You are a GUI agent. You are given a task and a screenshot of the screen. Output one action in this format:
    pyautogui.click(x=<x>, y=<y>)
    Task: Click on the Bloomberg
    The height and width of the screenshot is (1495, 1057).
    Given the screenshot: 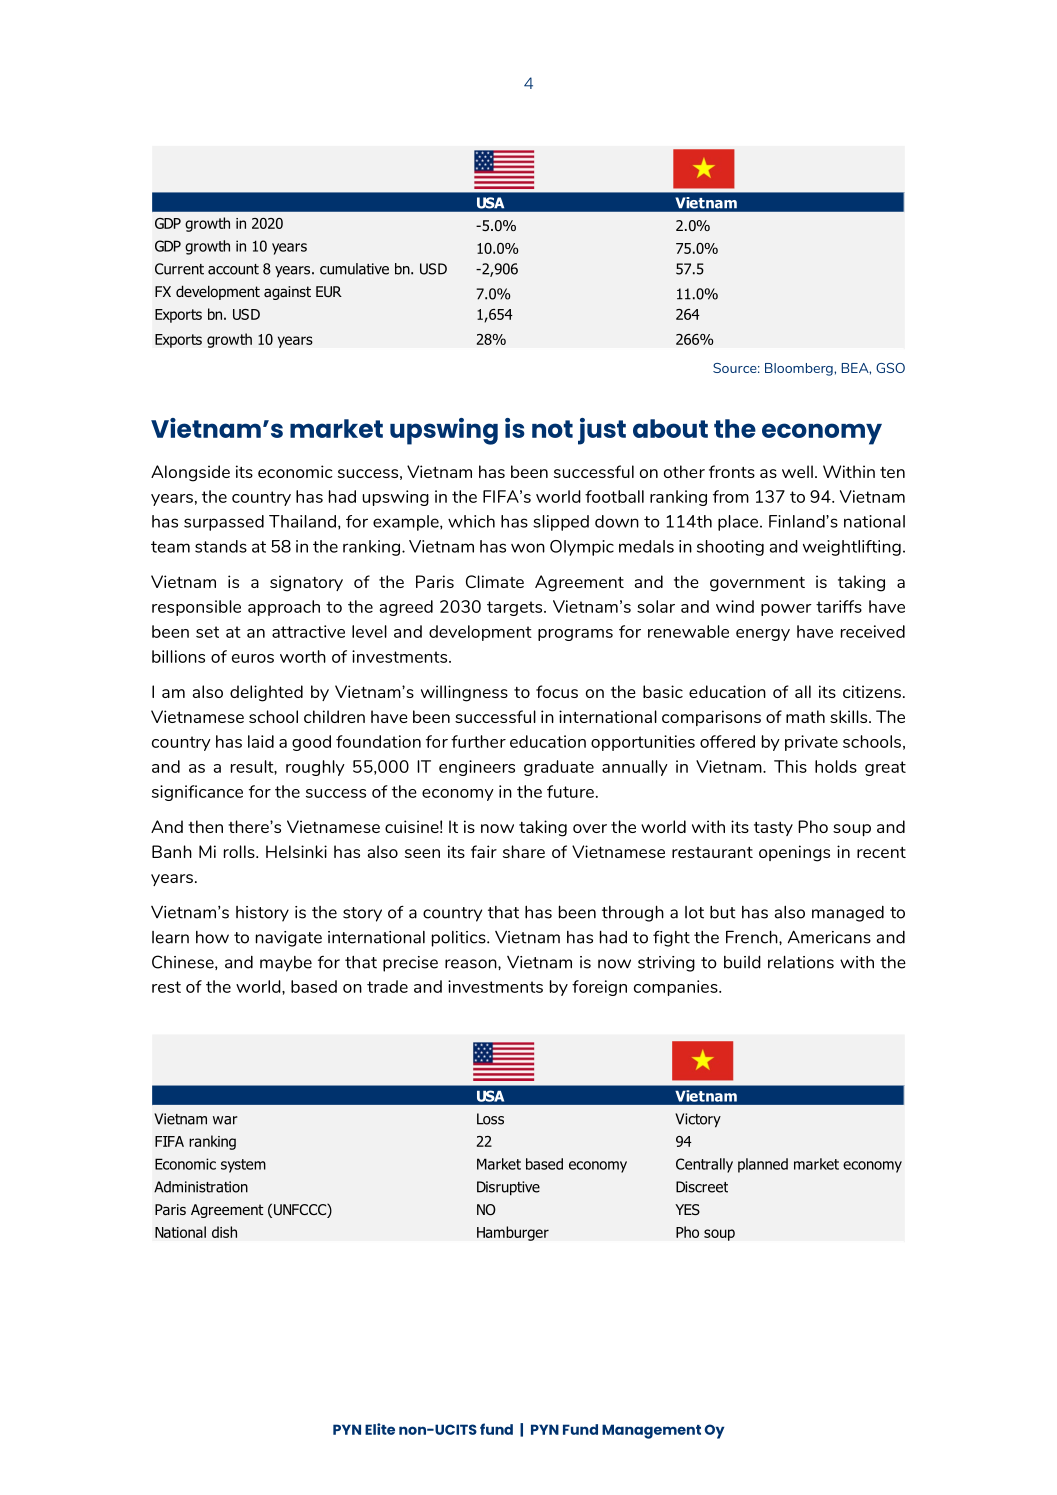 What is the action you would take?
    pyautogui.click(x=800, y=369)
